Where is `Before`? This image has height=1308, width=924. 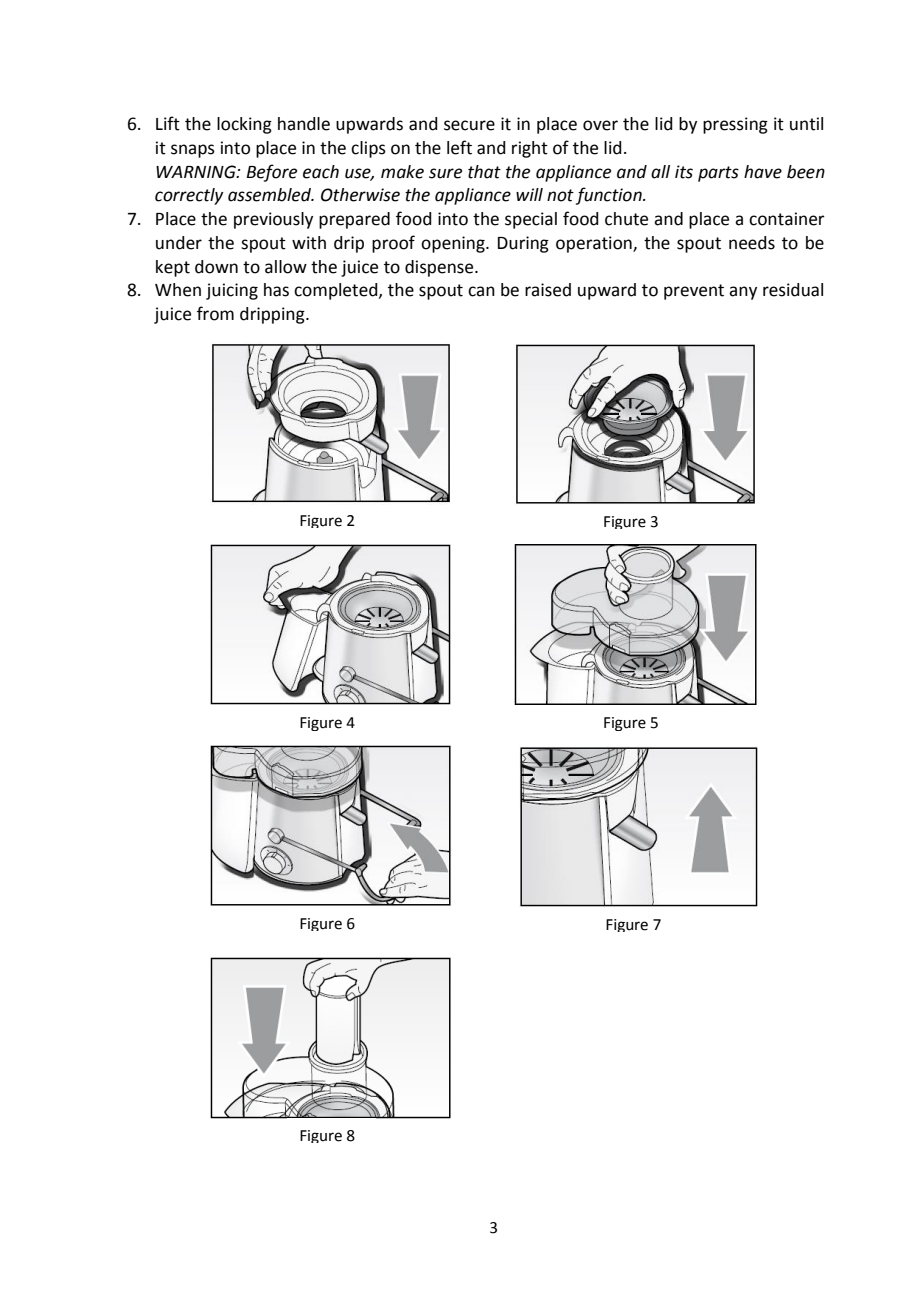
Before is located at coordinates (271, 173).
